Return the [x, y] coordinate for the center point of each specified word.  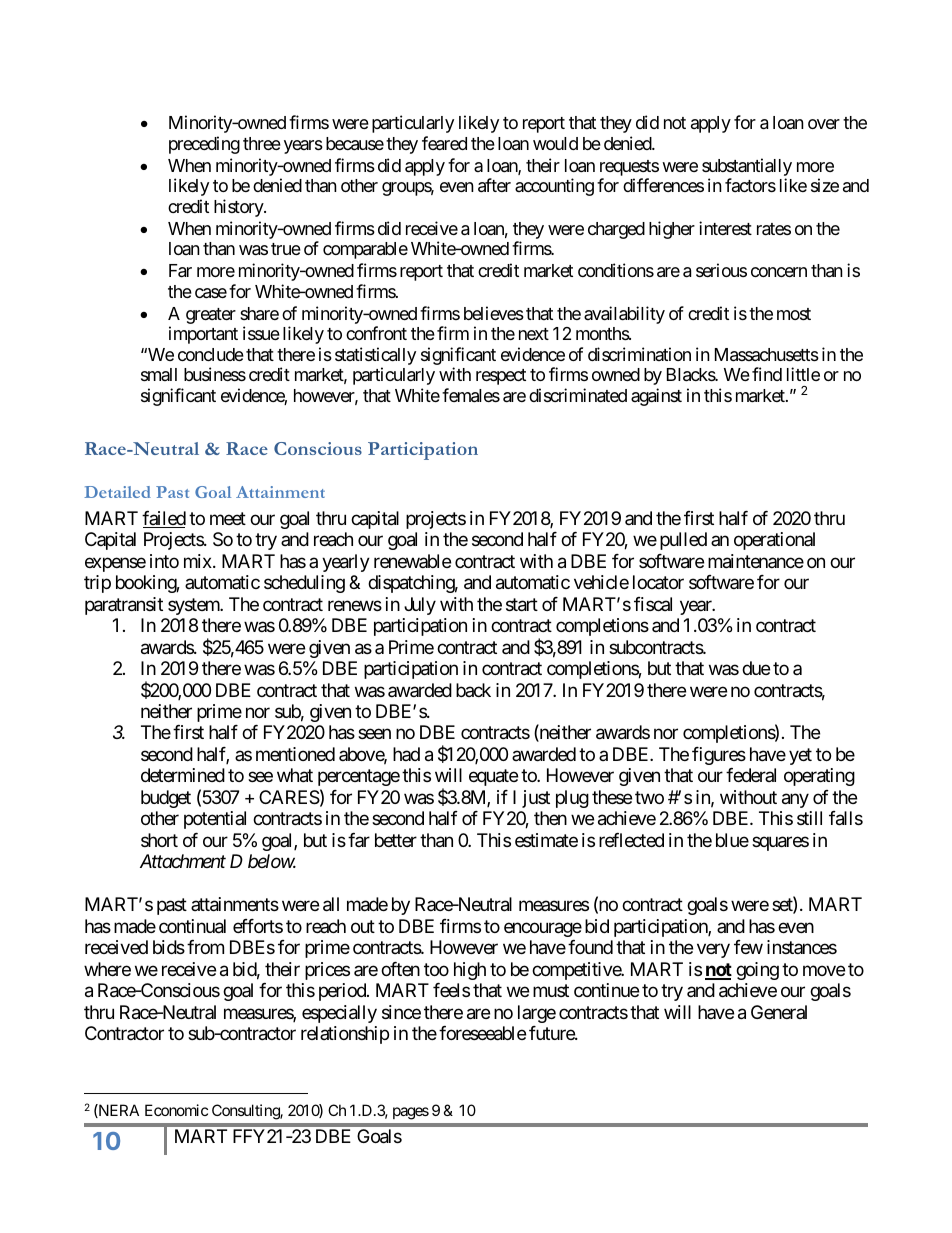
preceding [204, 145]
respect [501, 377]
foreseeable [482, 1033]
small [159, 374]
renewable [412, 561]
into [164, 561]
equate [493, 778]
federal [751, 775]
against [656, 397]
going [757, 971]
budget [166, 799]
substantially [747, 167]
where [107, 969]
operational [774, 541]
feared [444, 143]
